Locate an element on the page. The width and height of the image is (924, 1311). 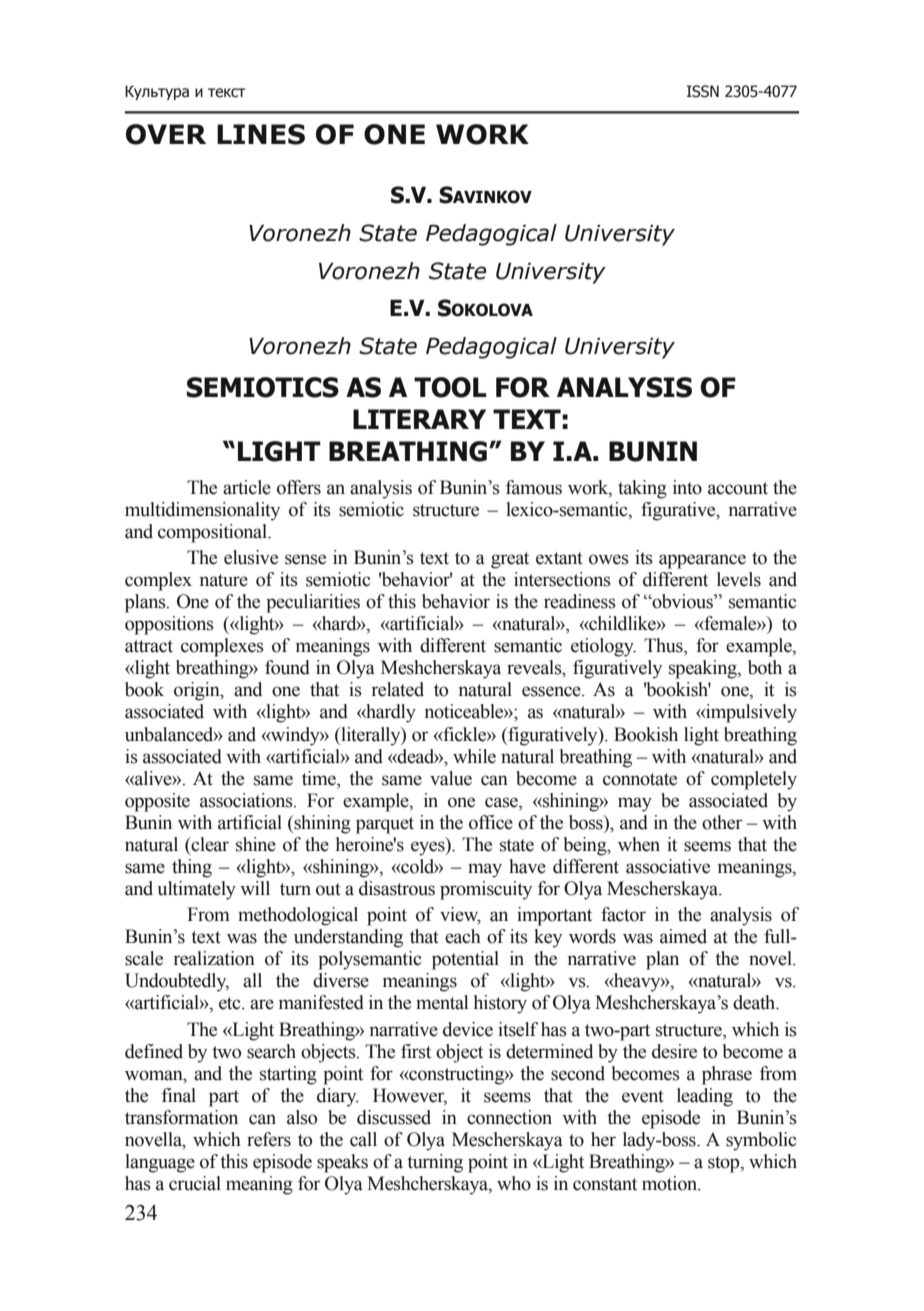
TOOL is located at coordinates (450, 387).
